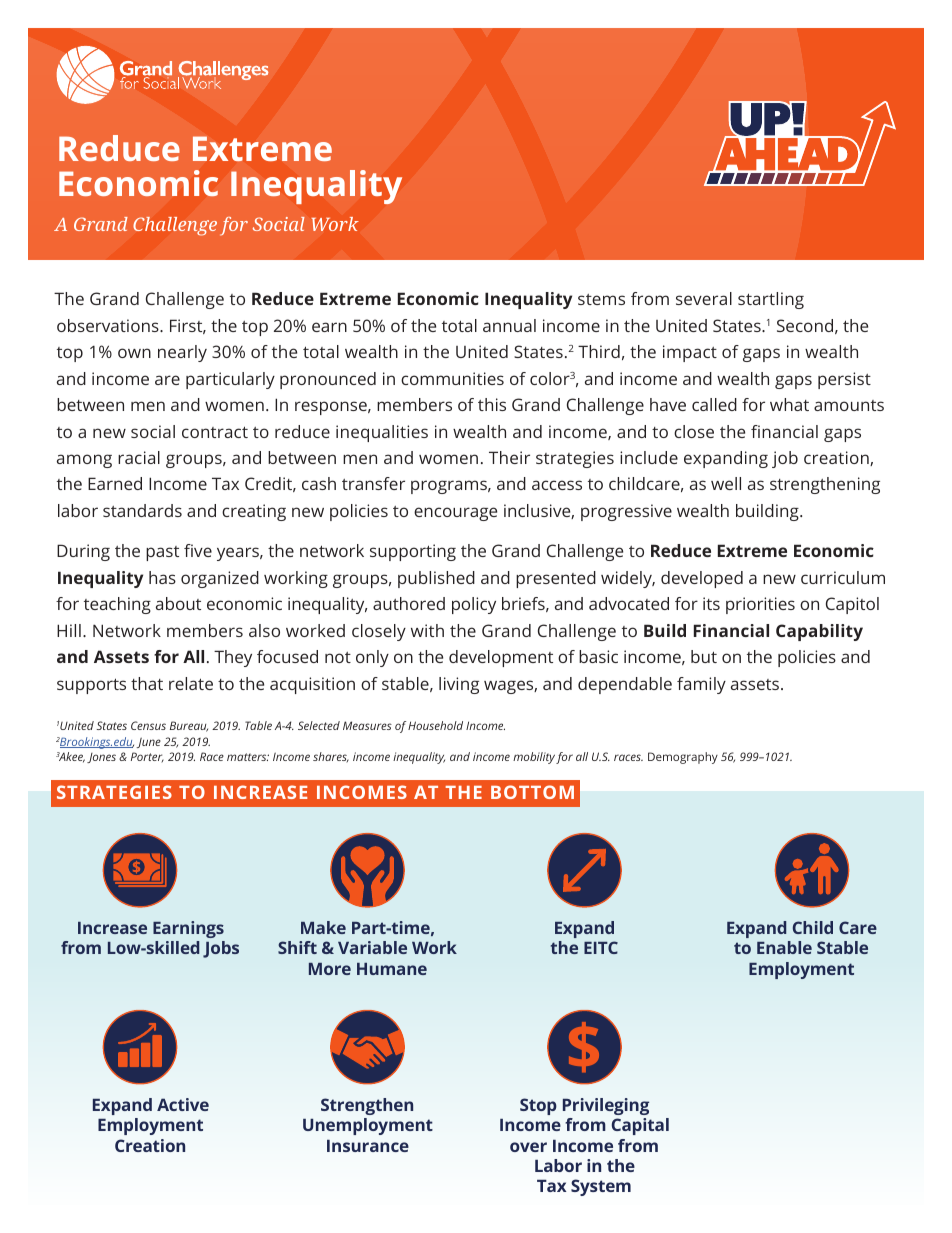 The image size is (952, 1233). I want to click on about, so click(178, 603).
